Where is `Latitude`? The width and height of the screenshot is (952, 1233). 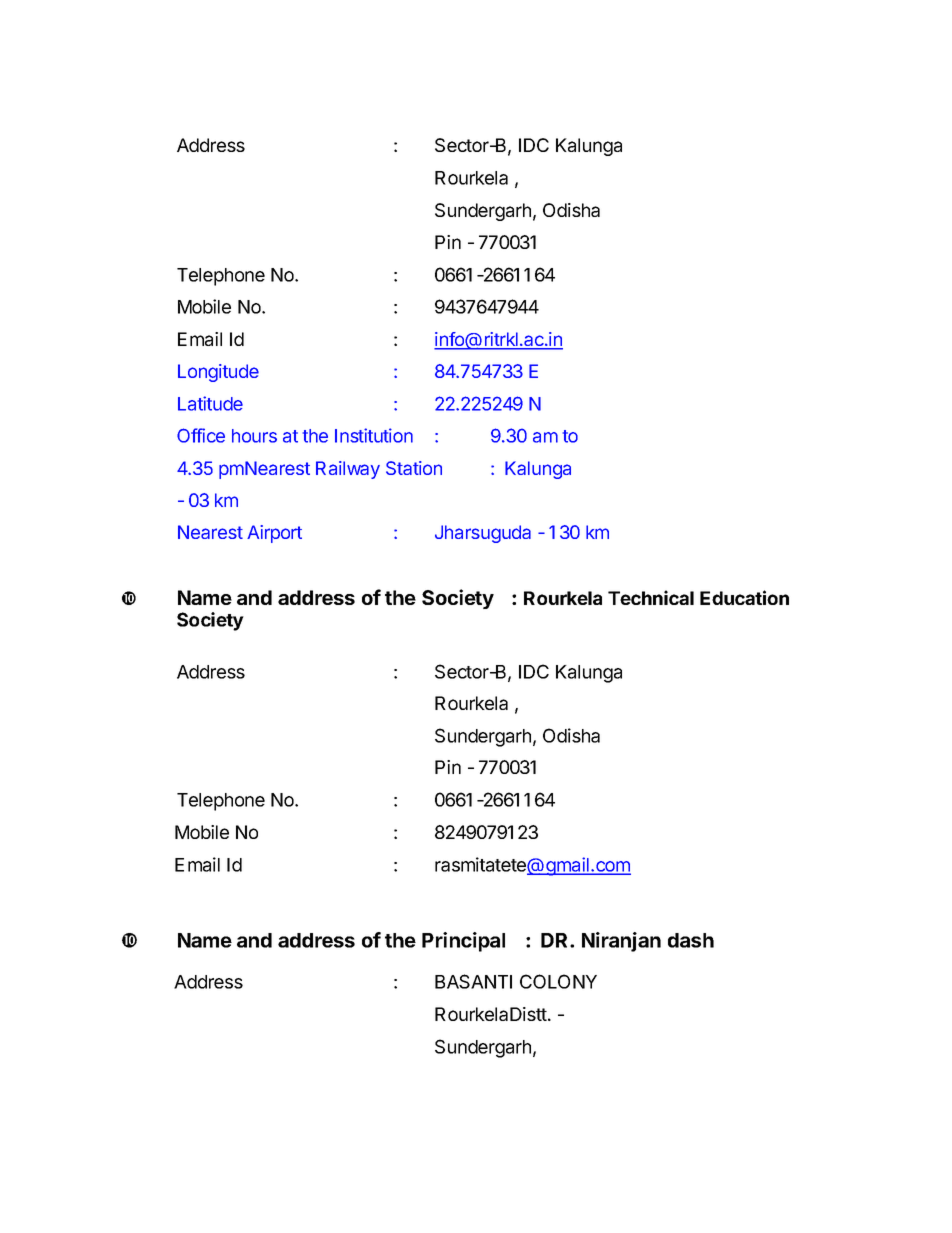 Latitude is located at coordinates (210, 403).
